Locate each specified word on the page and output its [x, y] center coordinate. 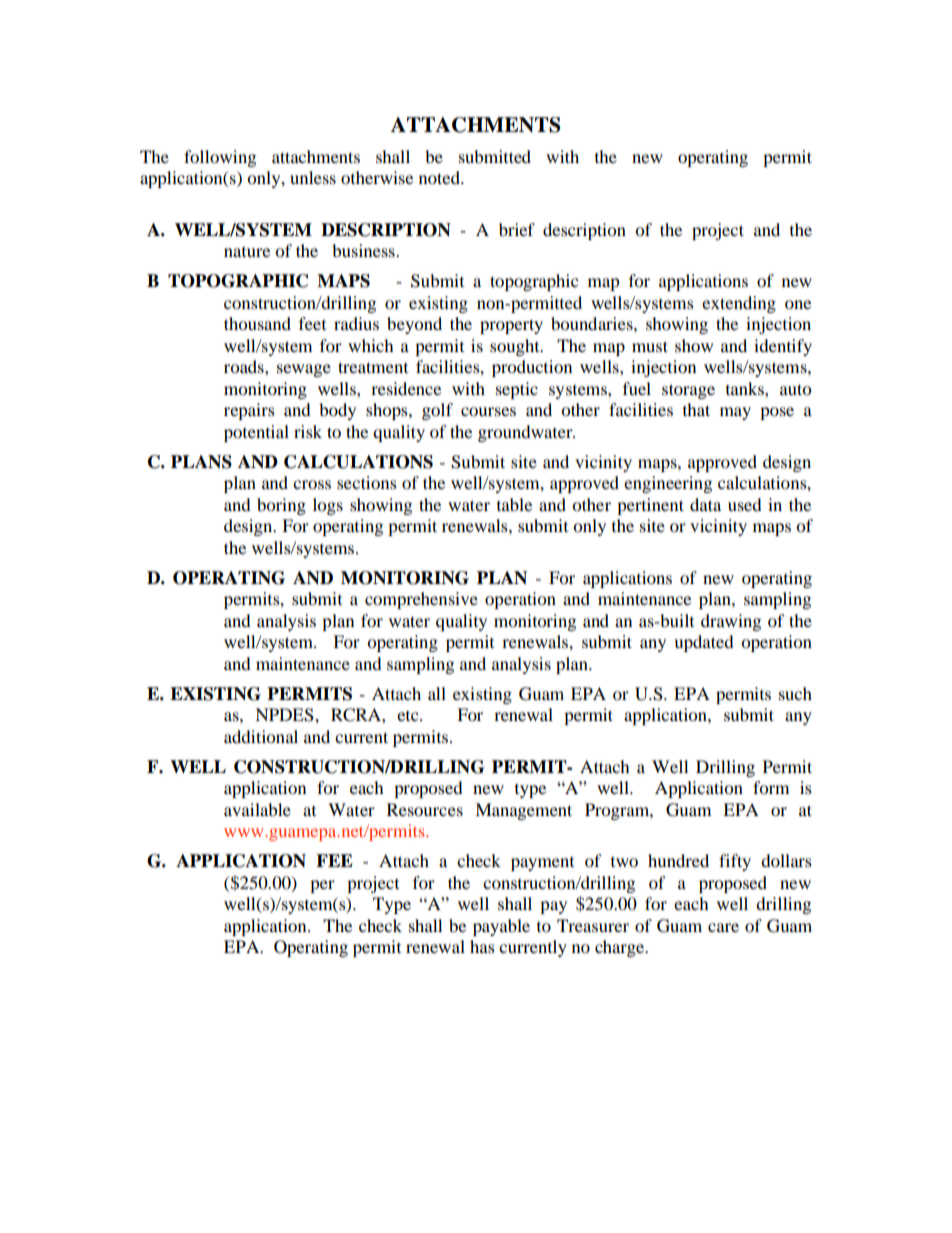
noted [440, 177]
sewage [304, 370]
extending [739, 304]
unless [313, 177]
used [745, 504]
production [532, 368]
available [257, 809]
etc [409, 716]
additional [261, 736]
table [514, 504]
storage [688, 391]
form [771, 787]
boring [281, 506]
